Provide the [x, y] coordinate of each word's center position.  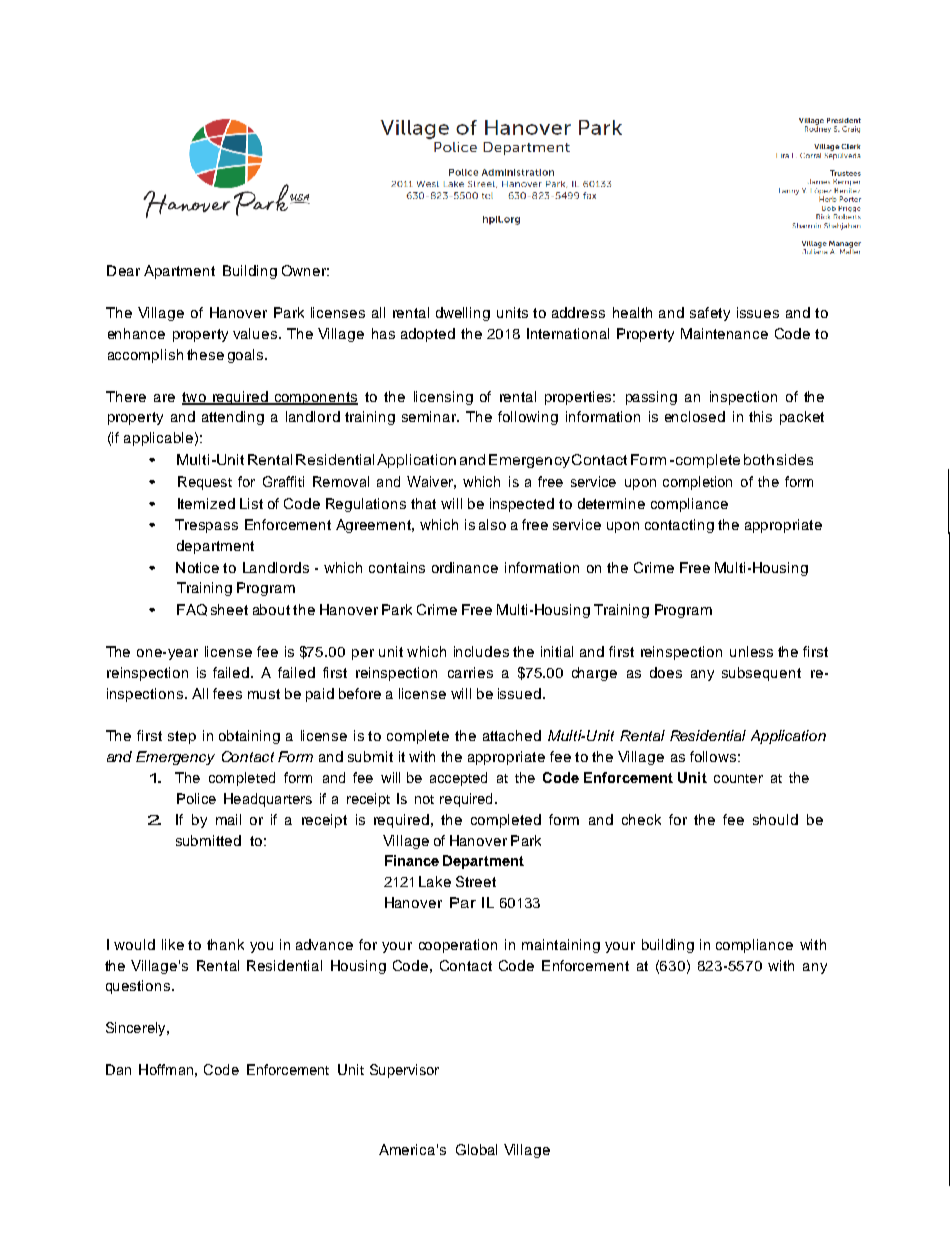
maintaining [561, 946]
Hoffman [166, 1069]
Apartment [179, 272]
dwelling [463, 314]
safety [710, 314]
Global [476, 1149]
